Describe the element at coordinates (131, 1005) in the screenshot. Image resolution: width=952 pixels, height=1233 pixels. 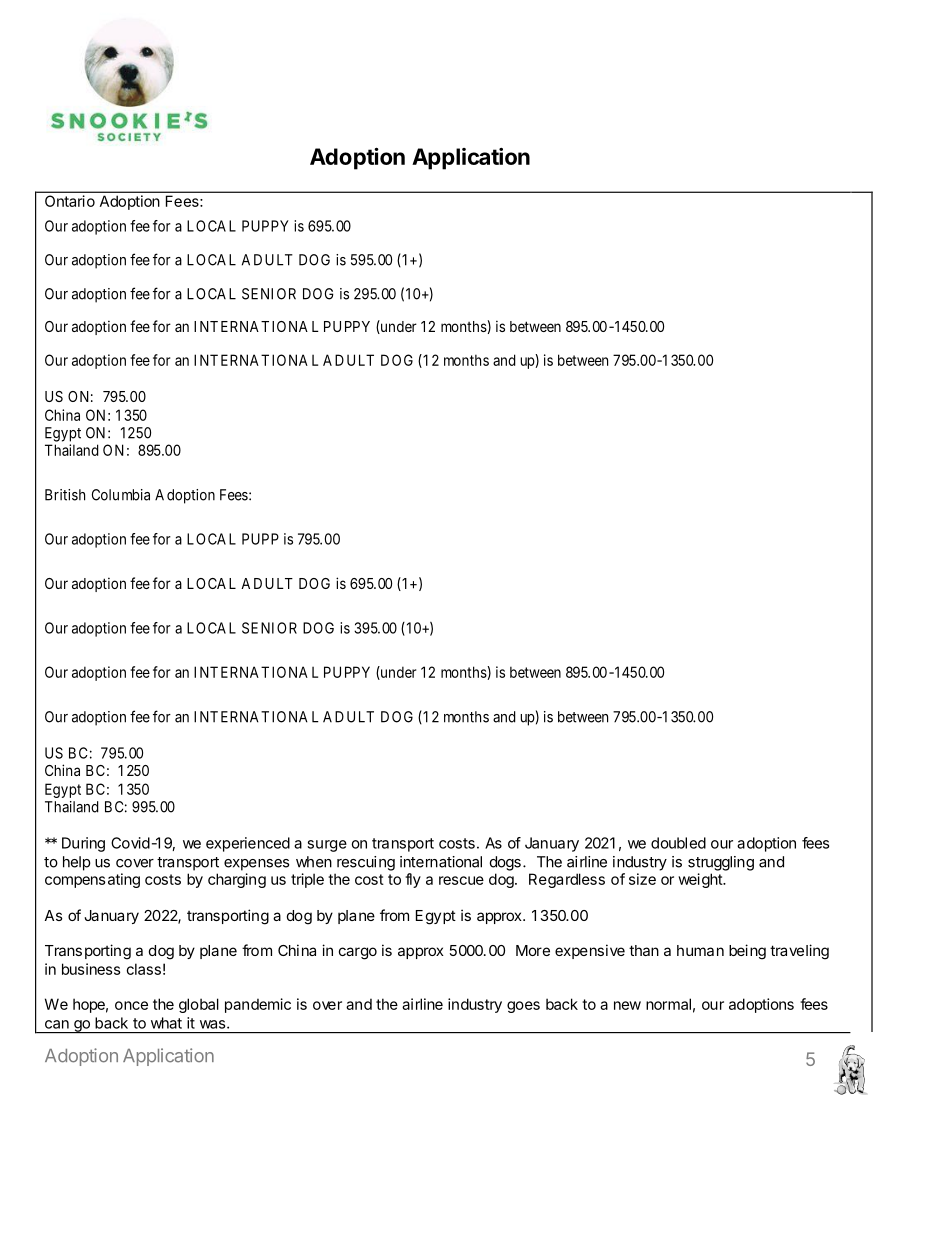
I see `once` at that location.
